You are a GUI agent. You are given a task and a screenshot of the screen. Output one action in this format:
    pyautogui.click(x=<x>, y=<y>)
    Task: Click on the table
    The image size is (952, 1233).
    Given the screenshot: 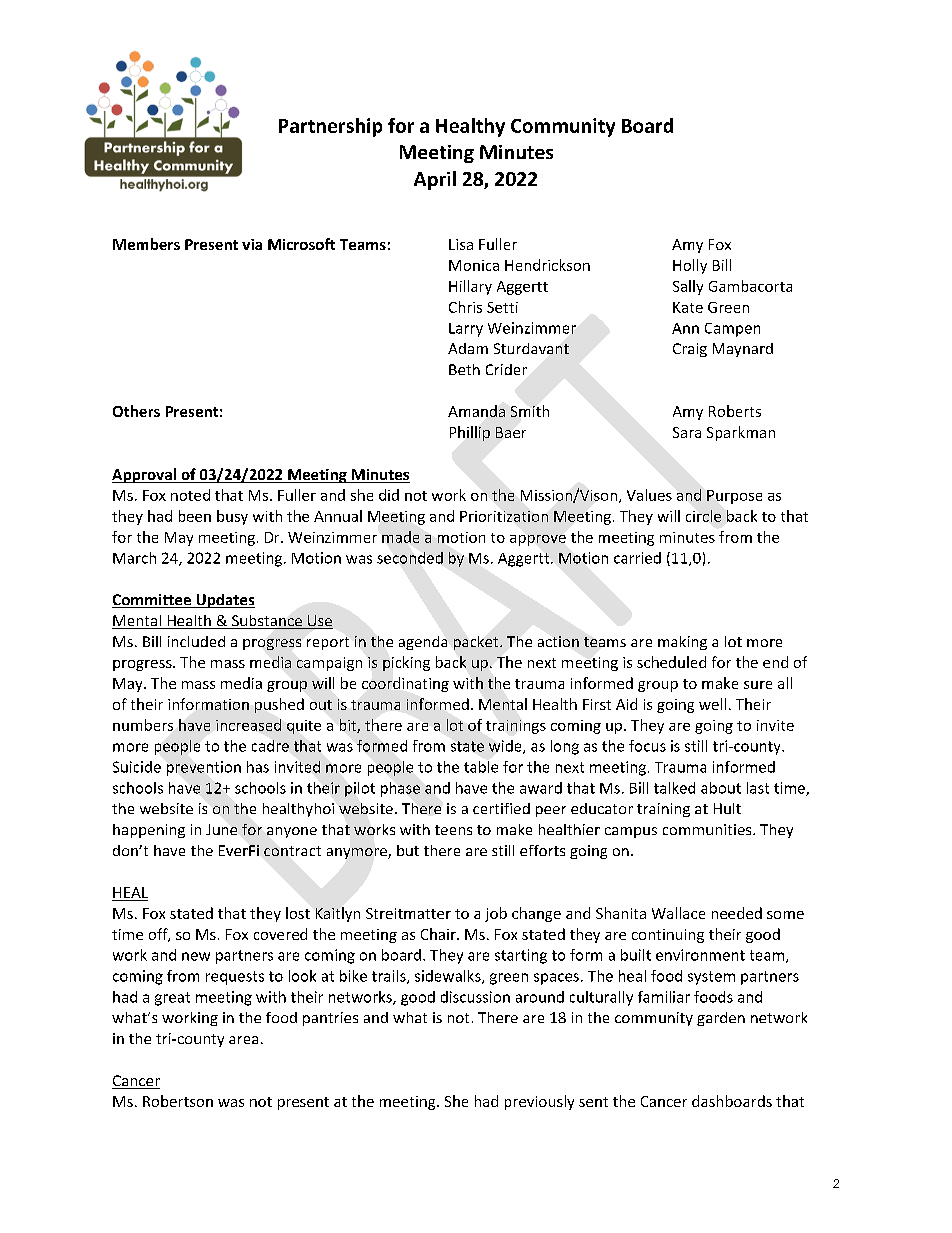 What is the action you would take?
    pyautogui.click(x=481, y=767)
